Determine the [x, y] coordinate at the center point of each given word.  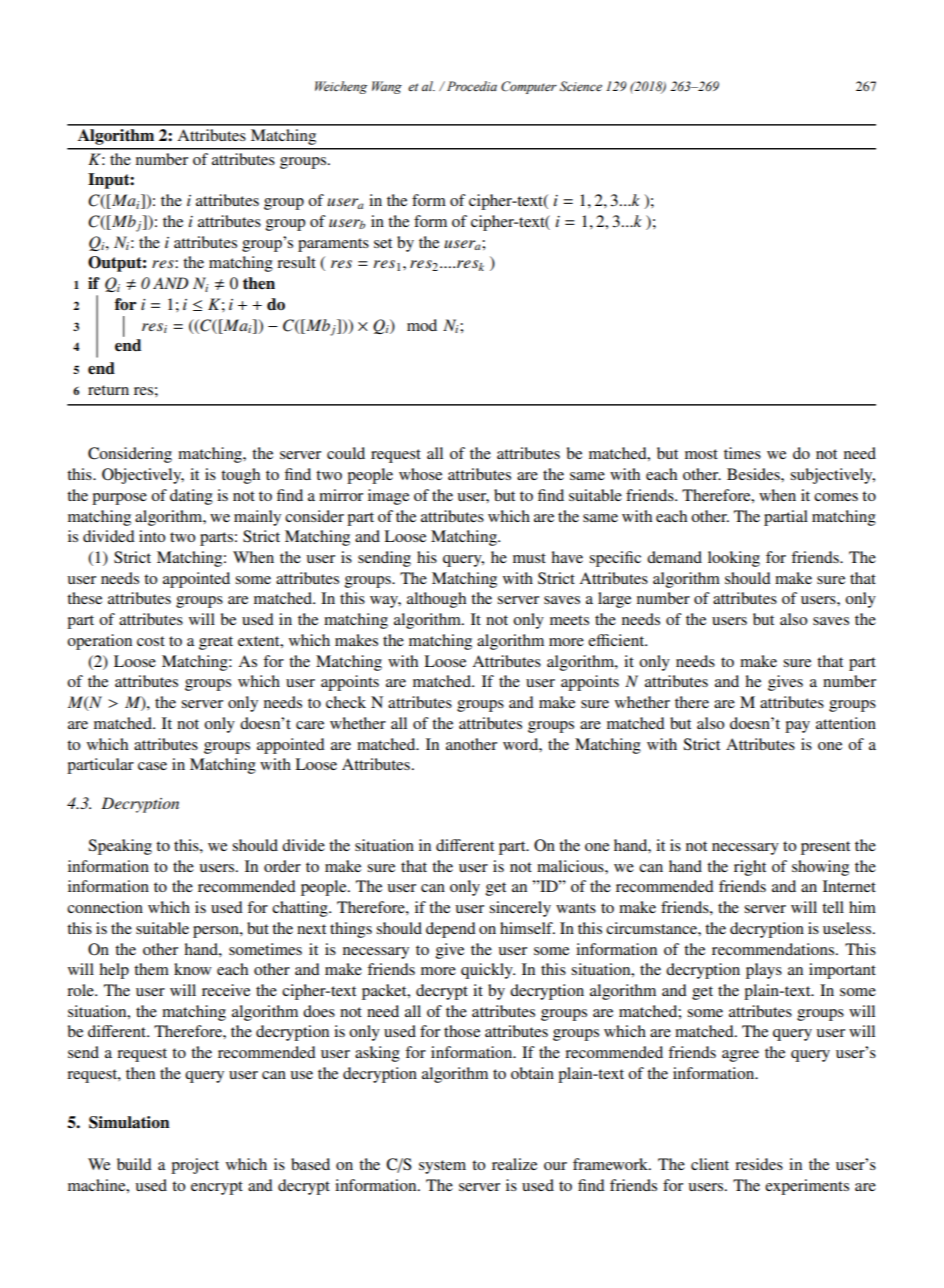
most [701, 454]
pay [797, 727]
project [195, 1166]
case [152, 766]
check [346, 702]
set [383, 243]
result [296, 262]
